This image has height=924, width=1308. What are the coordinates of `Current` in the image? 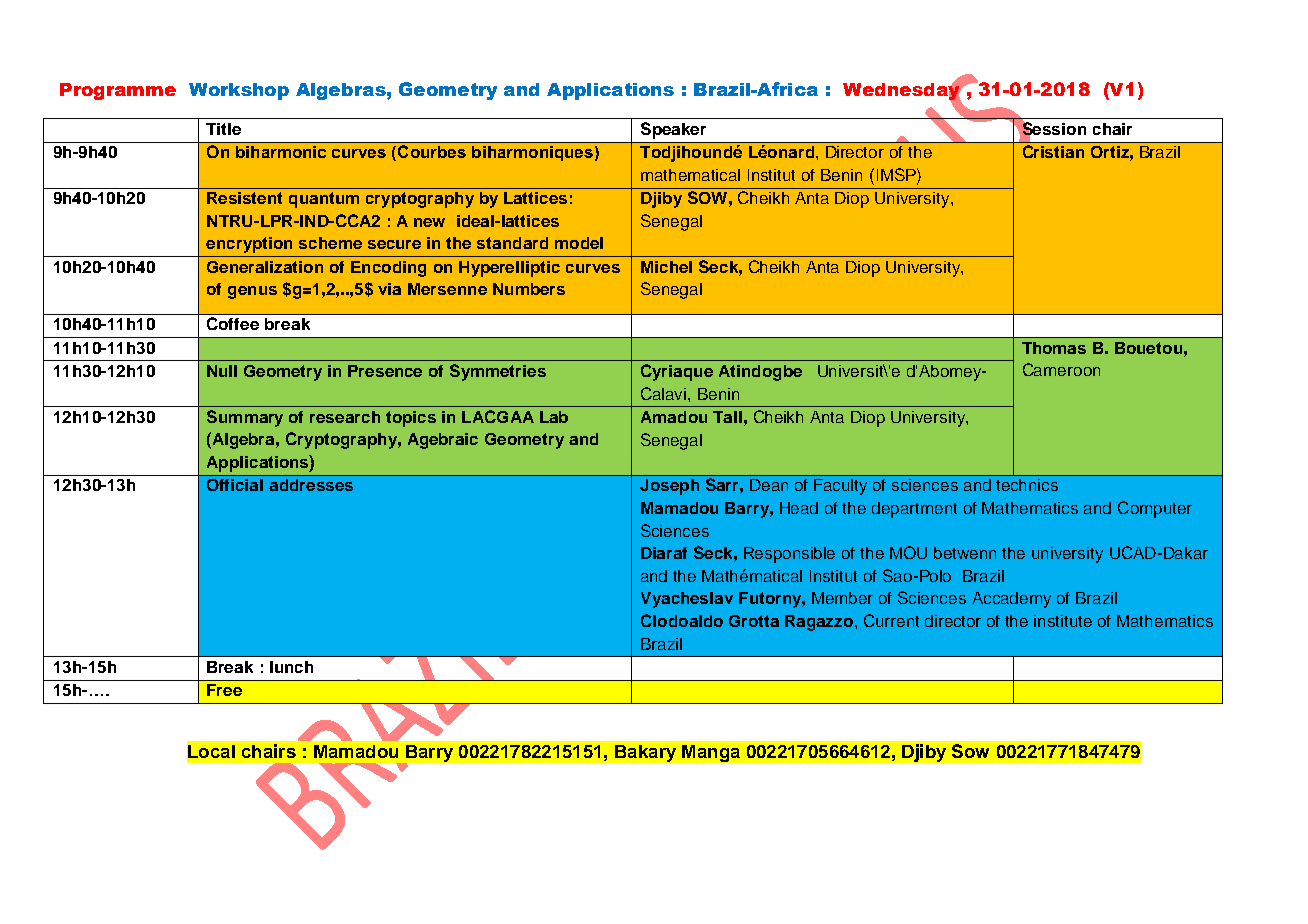 It's located at (891, 620).
